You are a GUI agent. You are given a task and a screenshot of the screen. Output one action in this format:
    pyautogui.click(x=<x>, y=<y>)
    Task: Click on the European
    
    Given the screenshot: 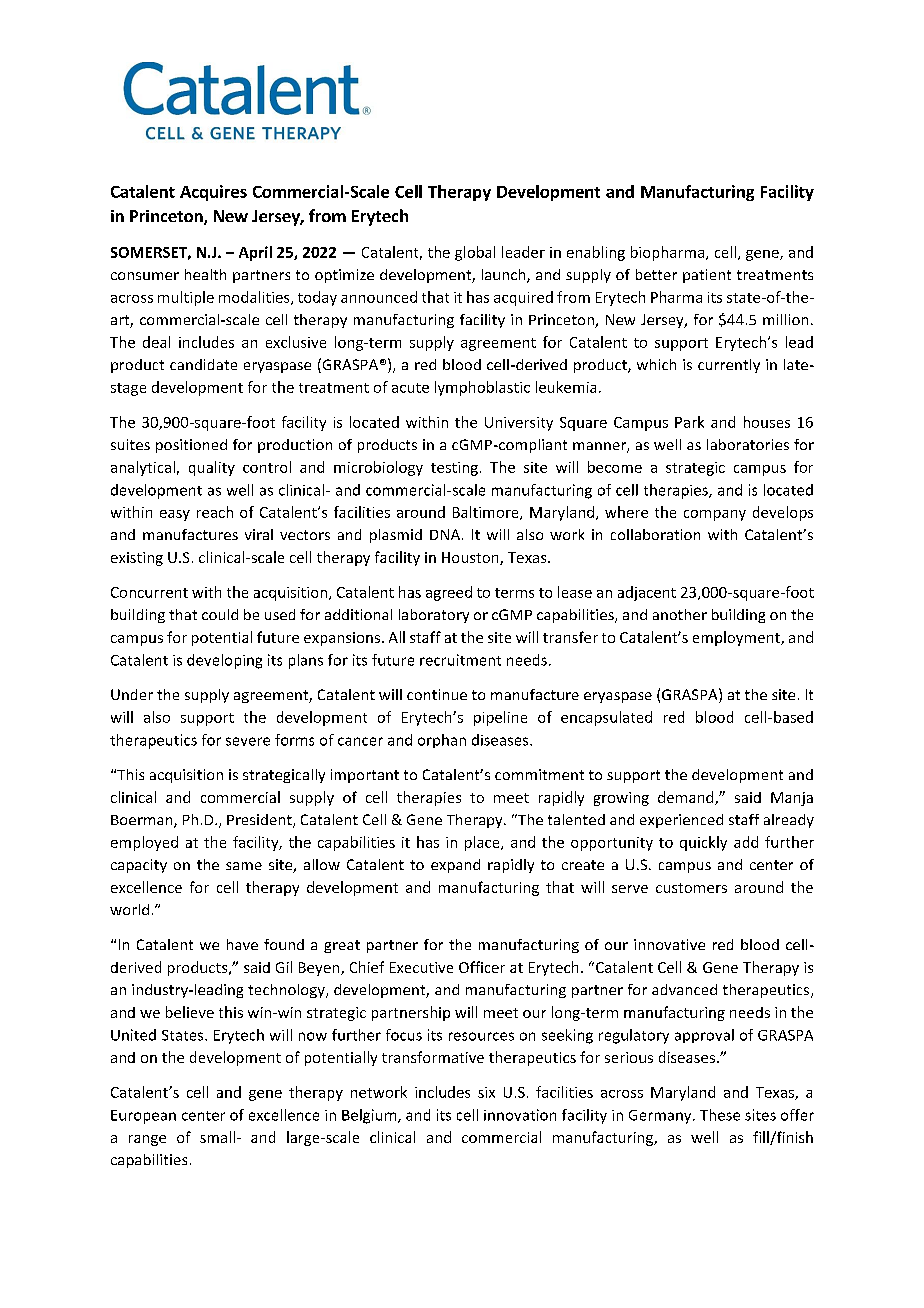 What is the action you would take?
    pyautogui.click(x=143, y=1117)
